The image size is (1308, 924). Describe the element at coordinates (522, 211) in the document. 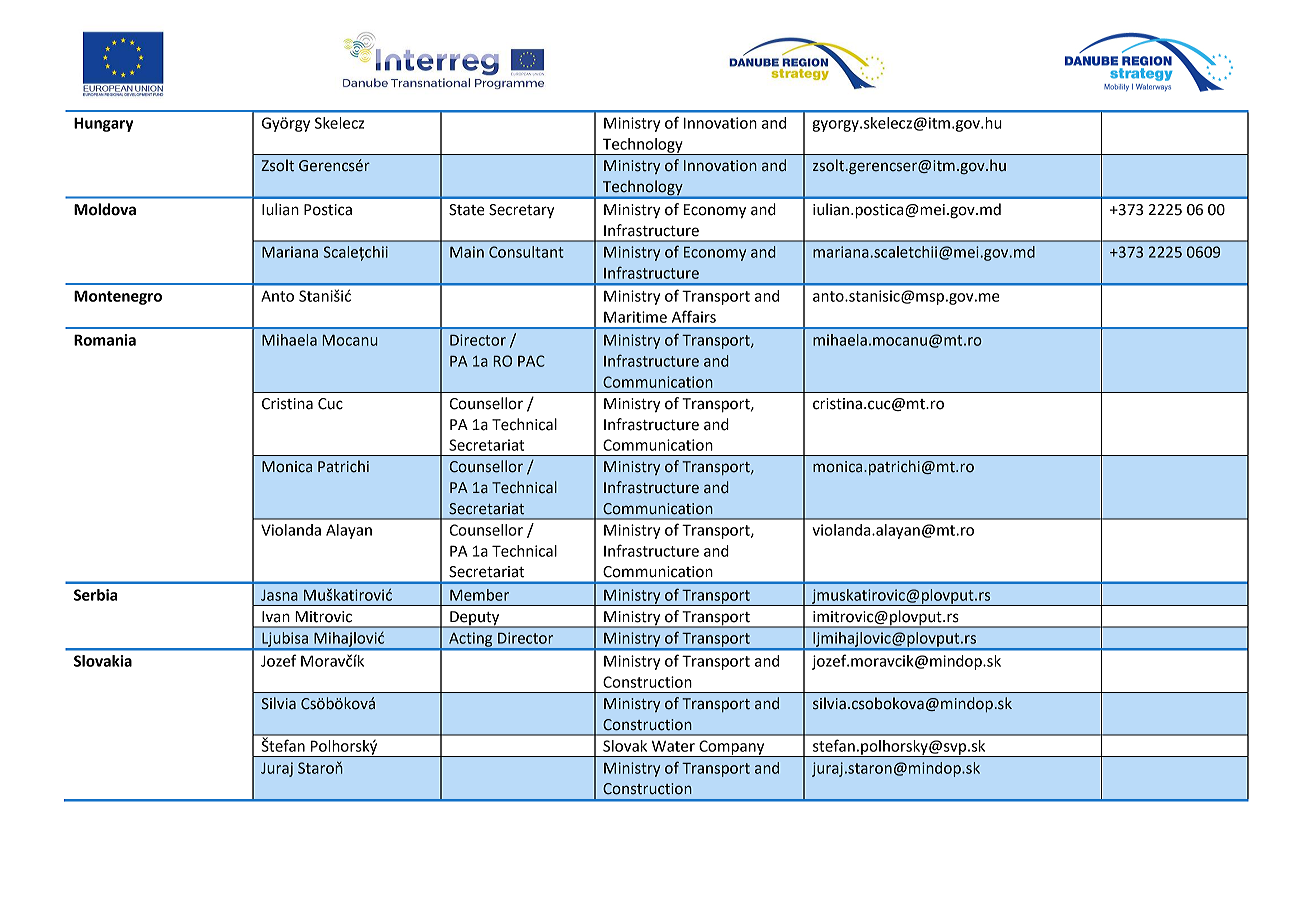

I see `Secretary` at that location.
